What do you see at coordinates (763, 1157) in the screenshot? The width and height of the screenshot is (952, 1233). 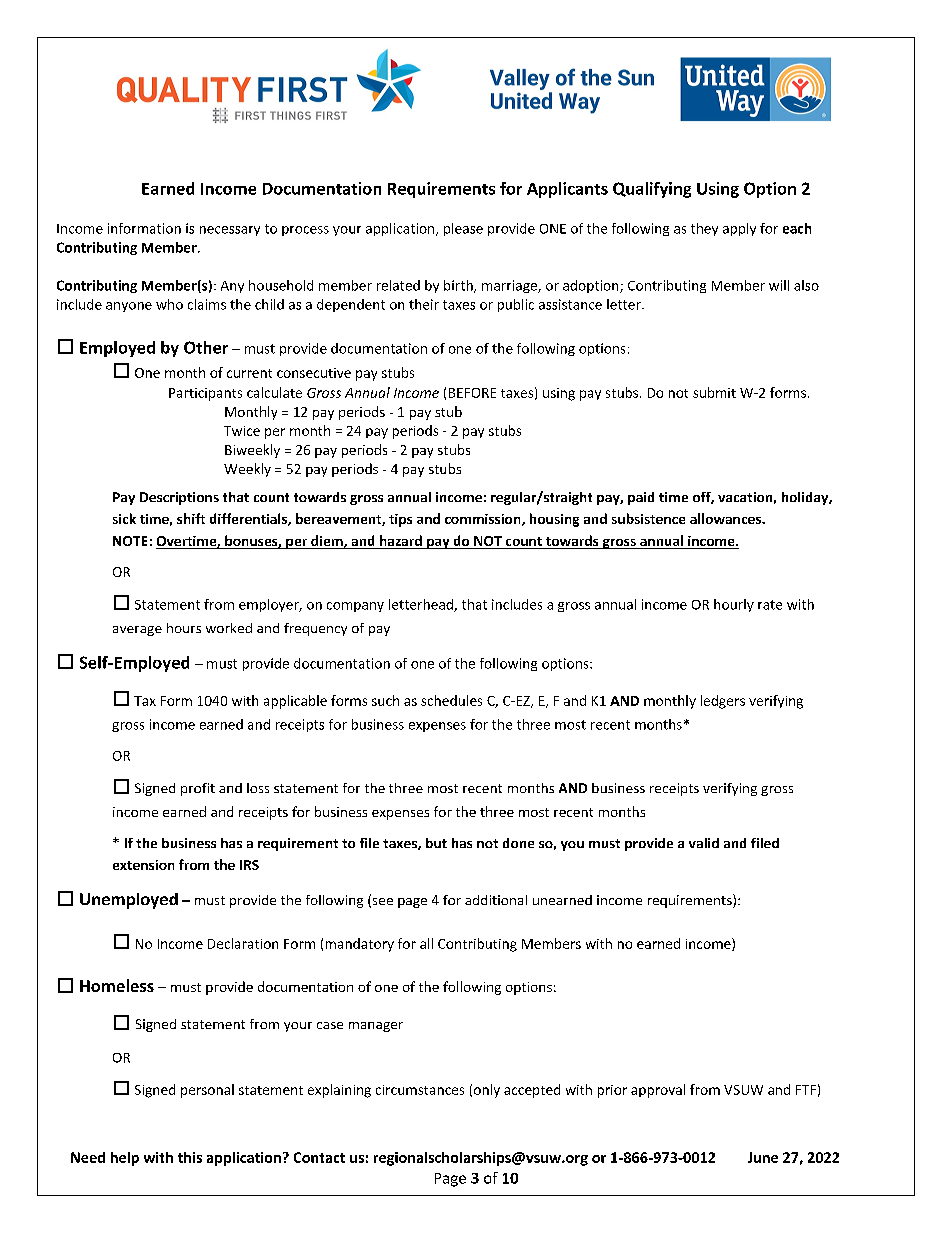 I see `June` at bounding box center [763, 1157].
